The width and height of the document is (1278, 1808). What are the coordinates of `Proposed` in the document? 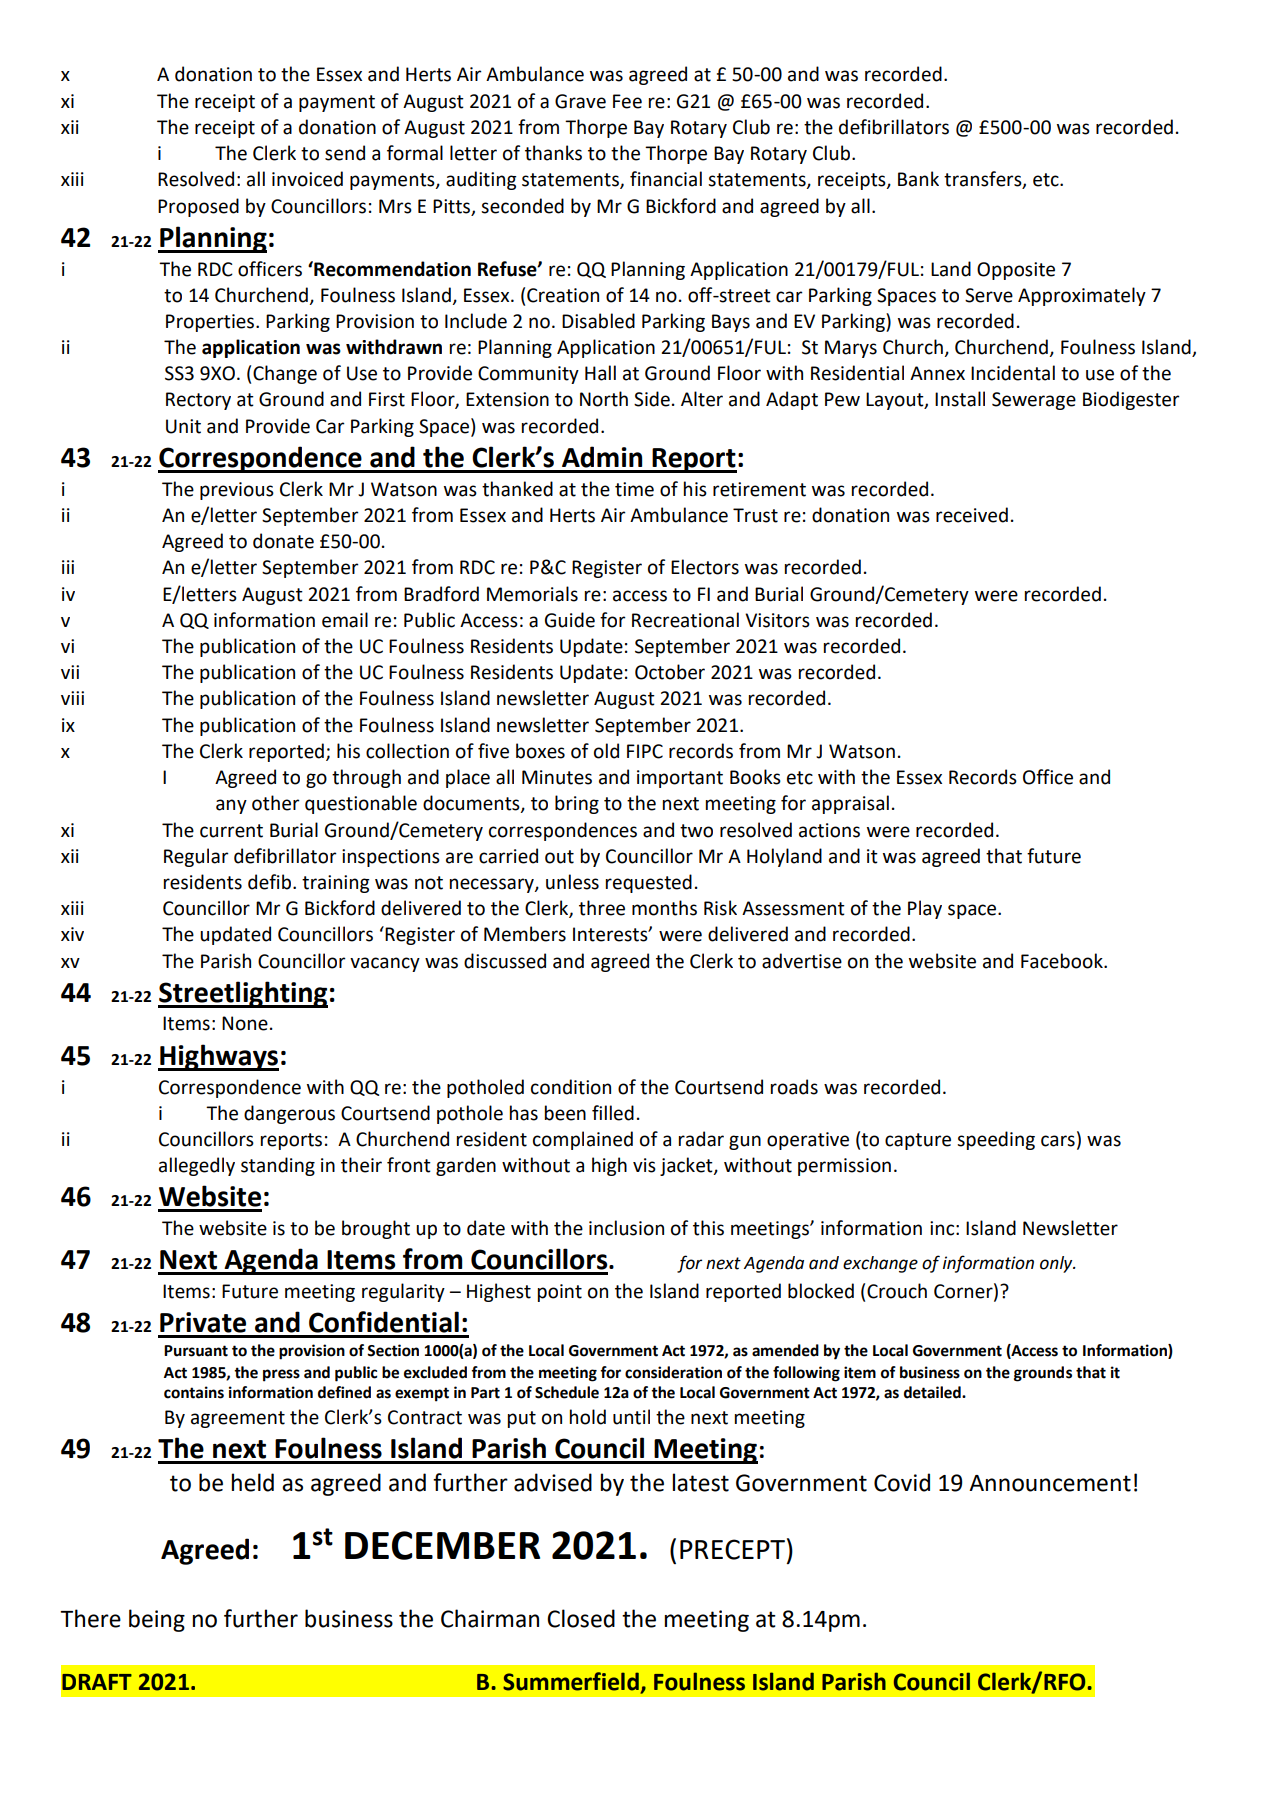 It's located at (198, 207).
